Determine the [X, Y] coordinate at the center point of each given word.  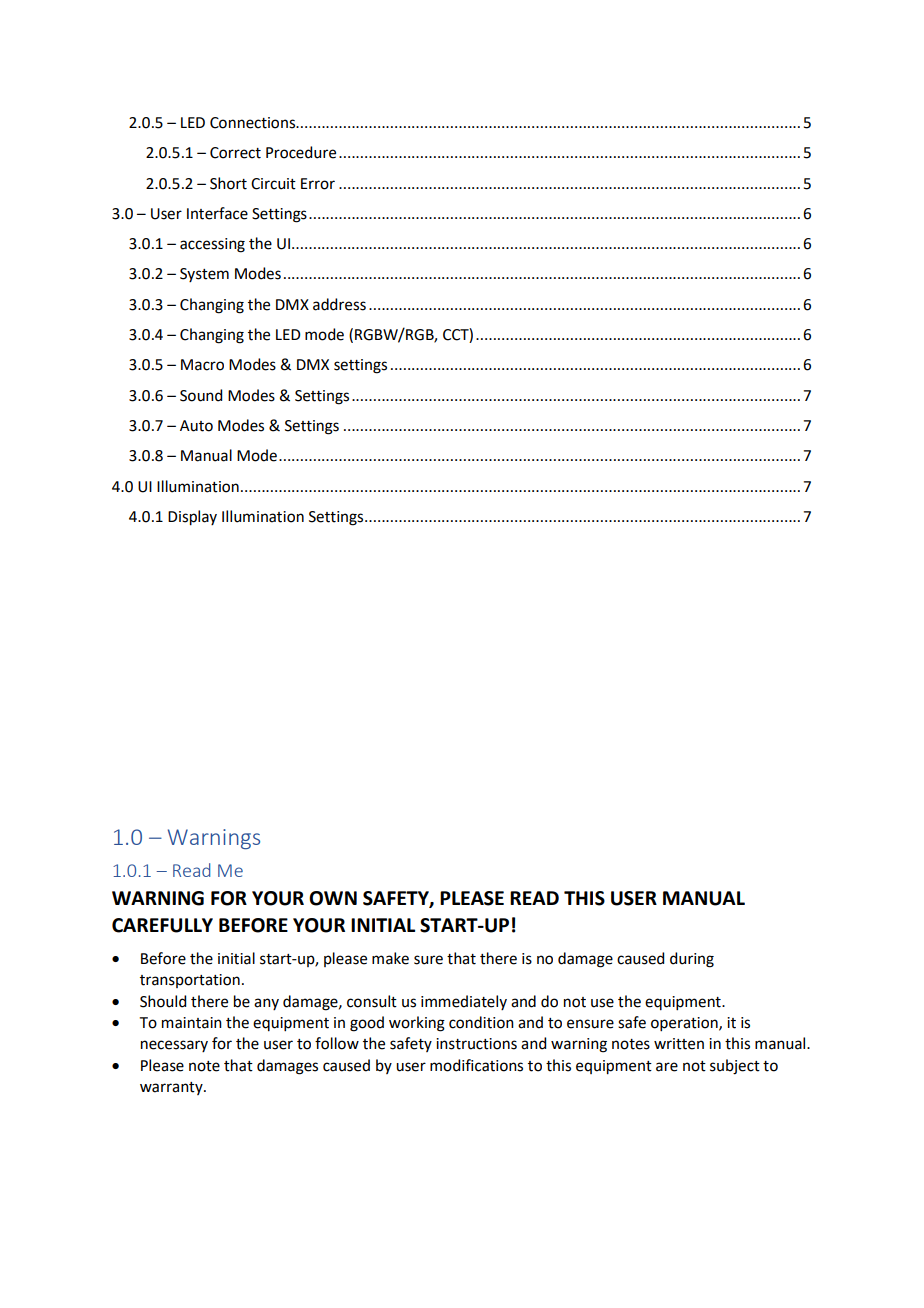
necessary [174, 1046]
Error [318, 184]
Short [228, 183]
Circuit [273, 184]
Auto [196, 426]
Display [192, 518]
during [692, 960]
